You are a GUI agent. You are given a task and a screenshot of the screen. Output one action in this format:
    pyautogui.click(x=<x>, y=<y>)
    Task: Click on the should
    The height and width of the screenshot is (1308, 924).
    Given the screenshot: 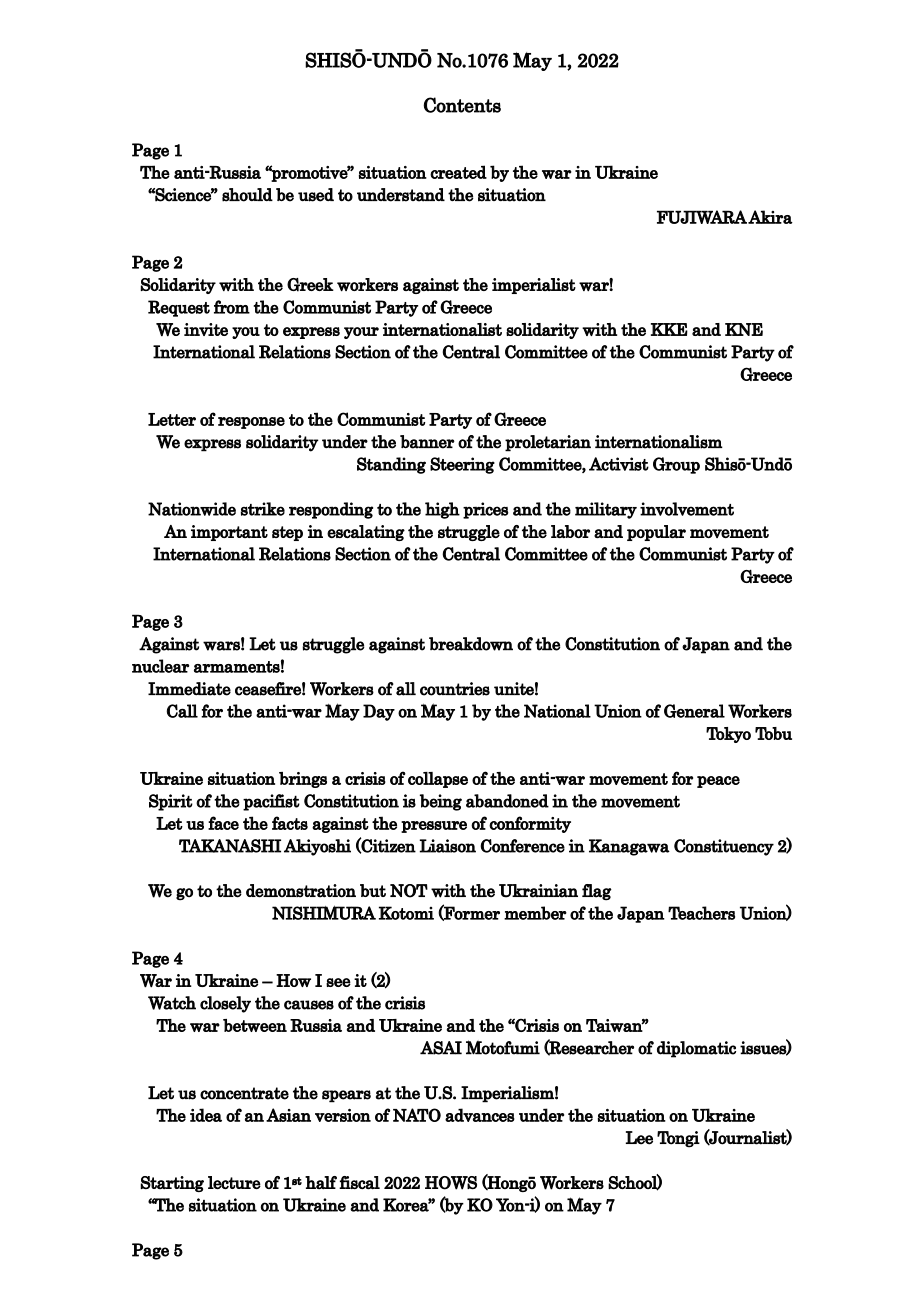 What is the action you would take?
    pyautogui.click(x=247, y=195)
